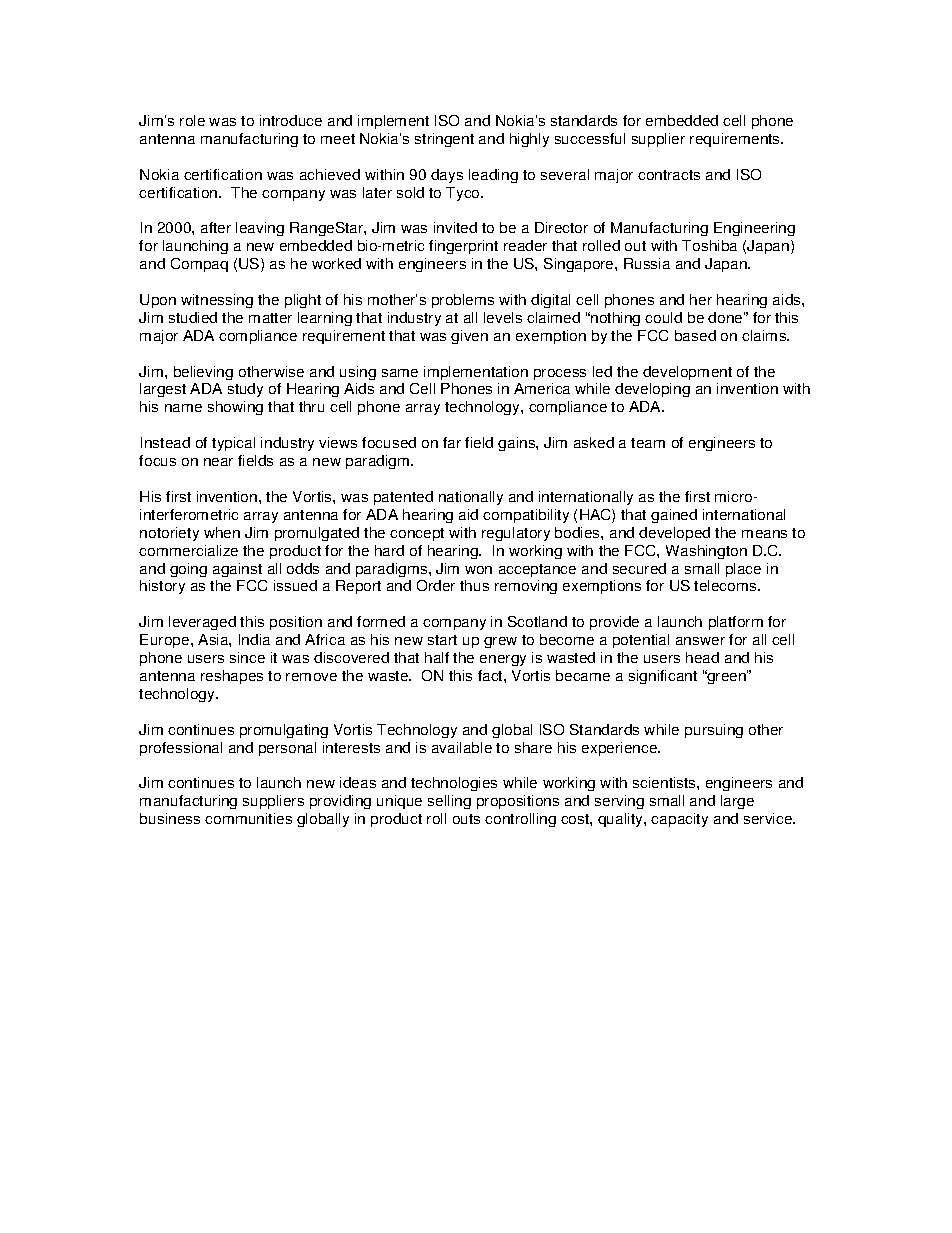 The width and height of the page is (952, 1233). Describe the element at coordinates (663, 317) in the page. I see `could` at that location.
